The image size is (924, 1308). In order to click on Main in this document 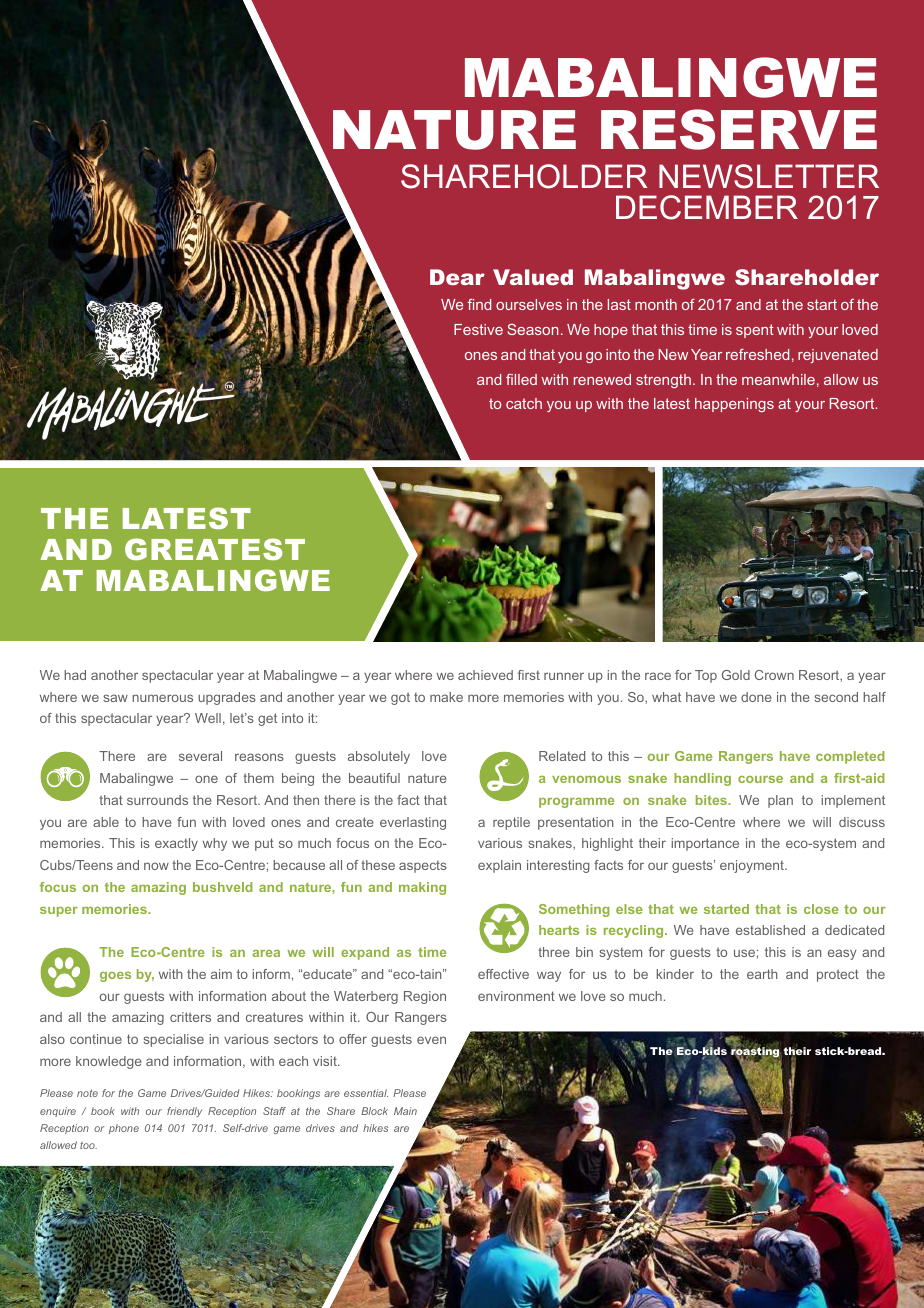, I will do `click(405, 1111)`.
